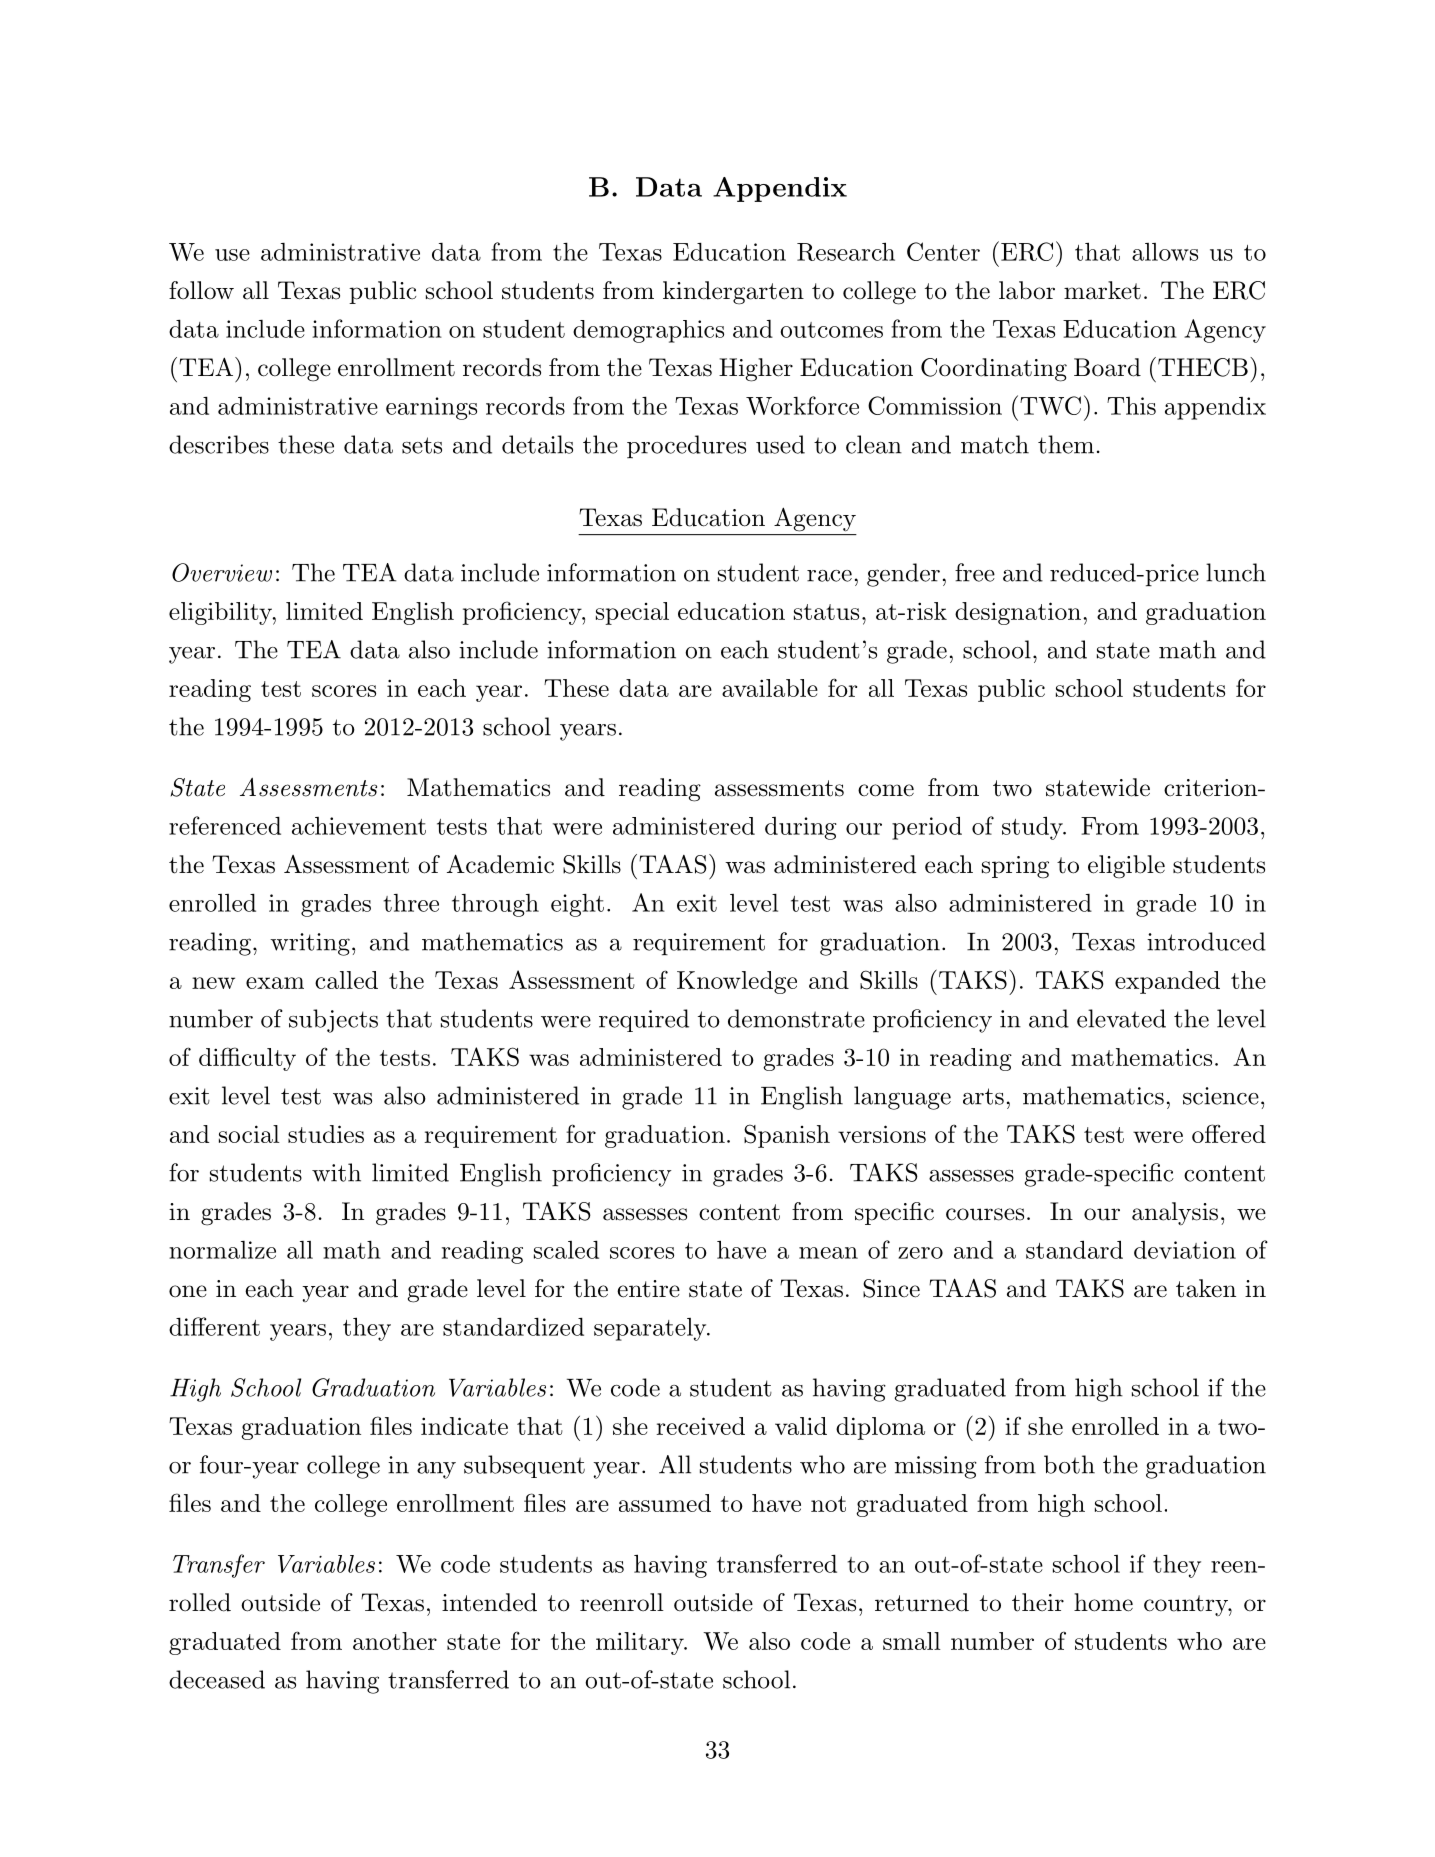  I want to click on available, so click(770, 688).
